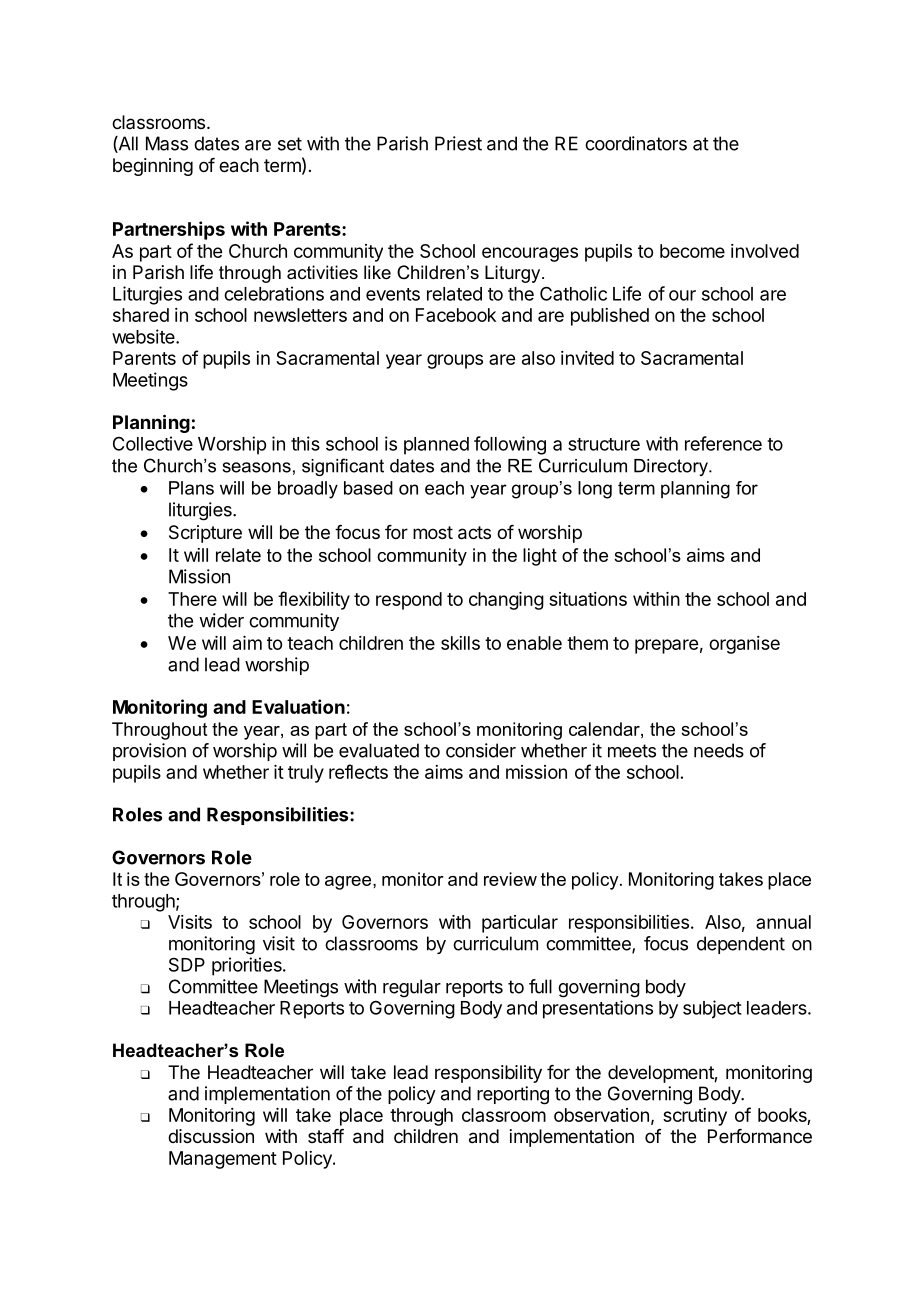 This screenshot has width=924, height=1308. Describe the element at coordinates (458, 143) in the screenshot. I see `Priest` at that location.
